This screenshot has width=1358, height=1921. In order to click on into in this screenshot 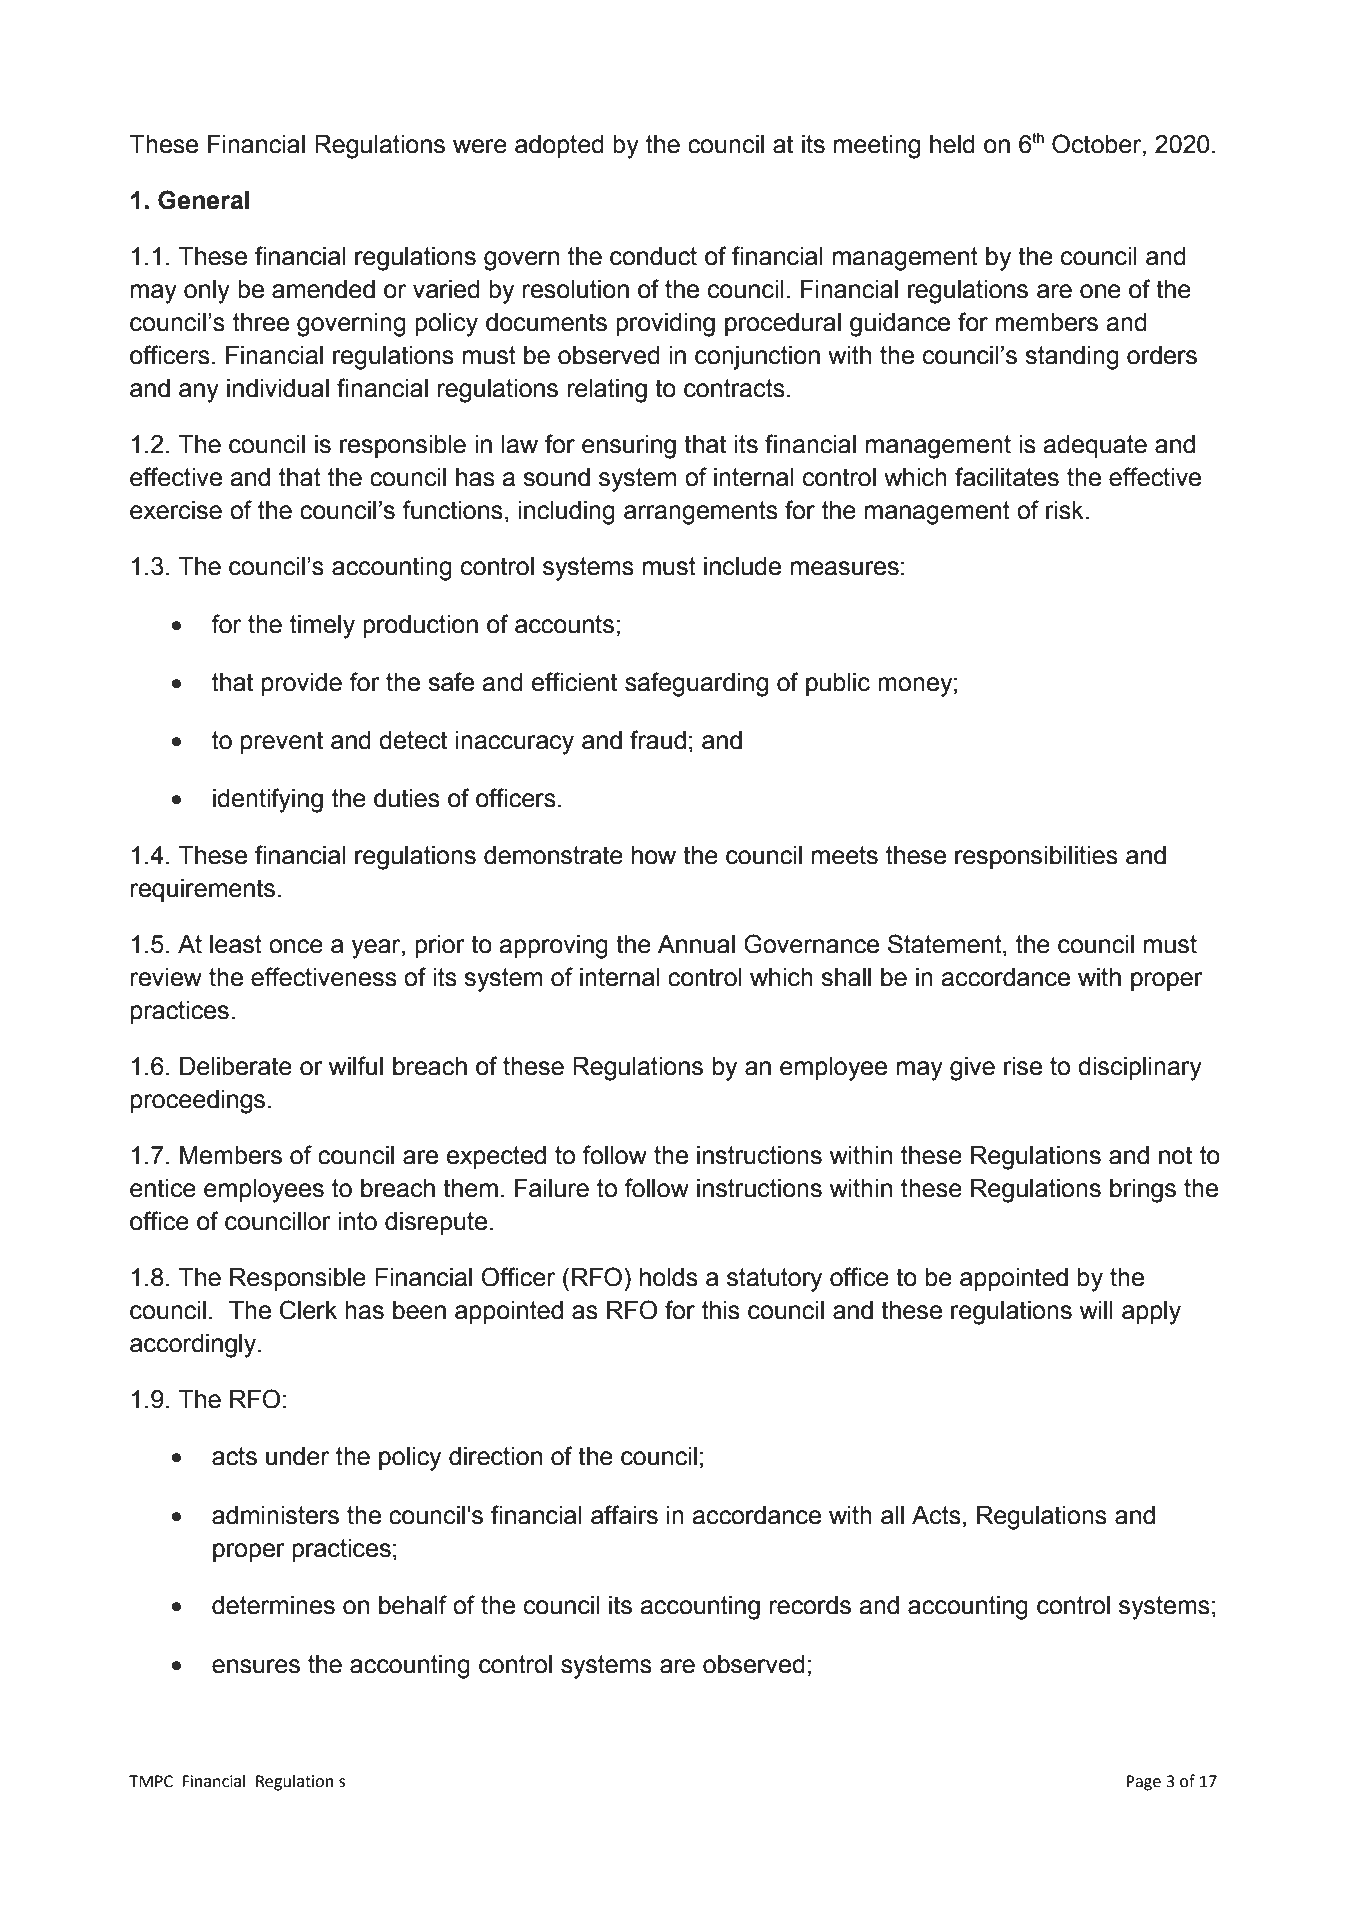, I will do `click(358, 1221)`.
